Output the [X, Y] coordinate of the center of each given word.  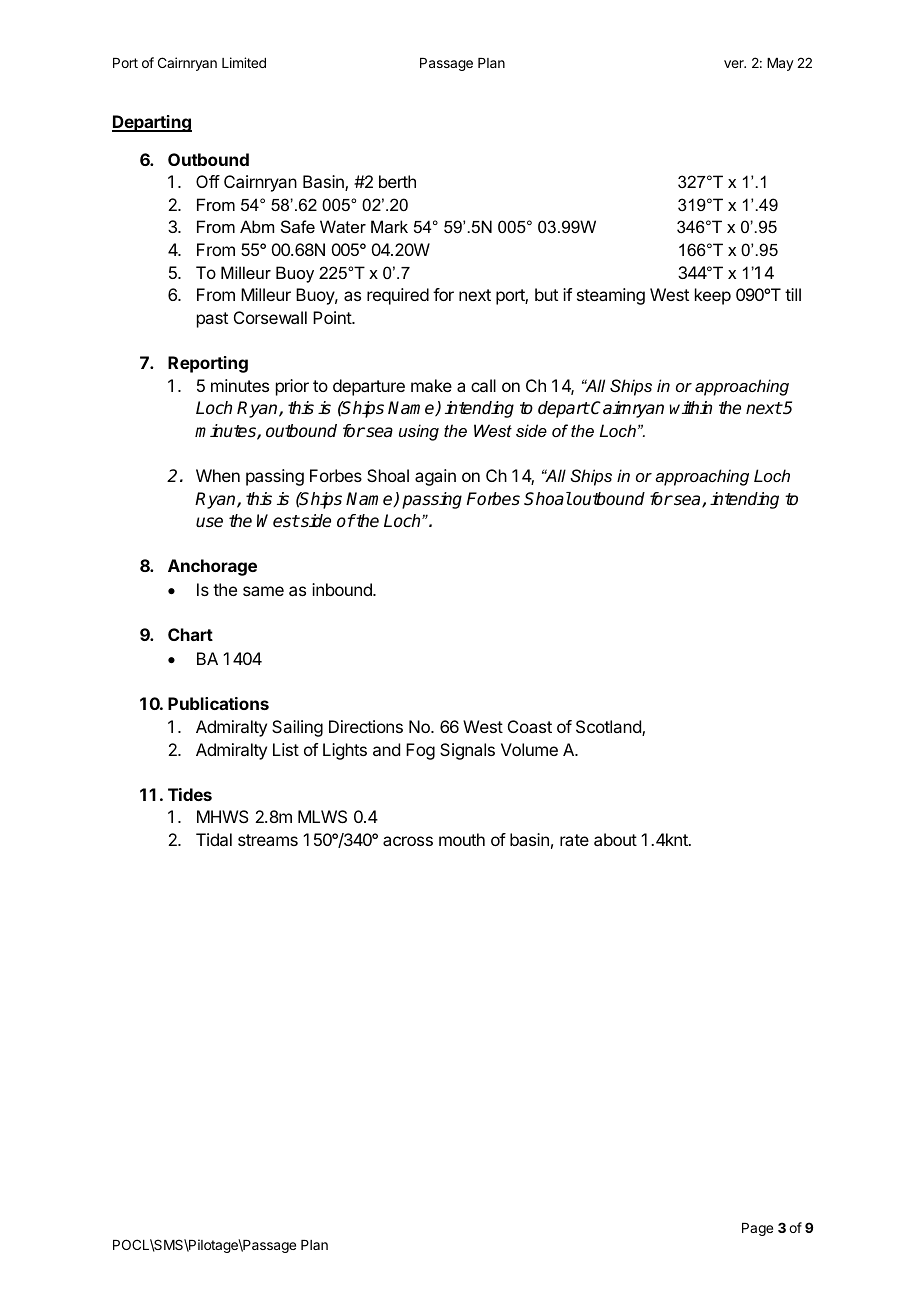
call [483, 385]
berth [397, 181]
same [263, 591]
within [690, 407]
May [780, 64]
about [615, 839]
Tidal [214, 839]
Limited [244, 62]
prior [292, 387]
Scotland [609, 728]
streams [268, 840]
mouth [462, 839]
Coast [530, 726]
